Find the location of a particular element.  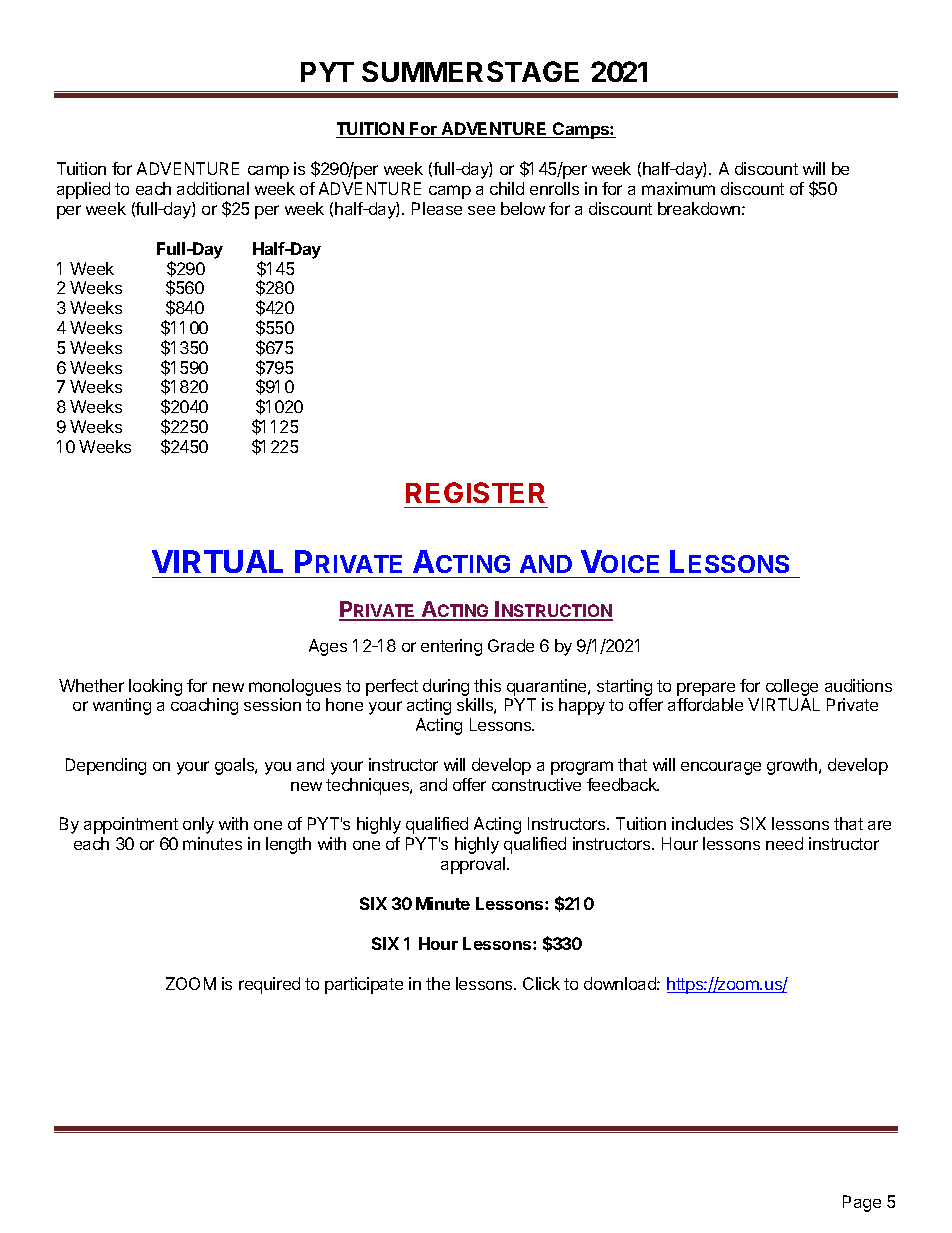

need is located at coordinates (784, 843).
